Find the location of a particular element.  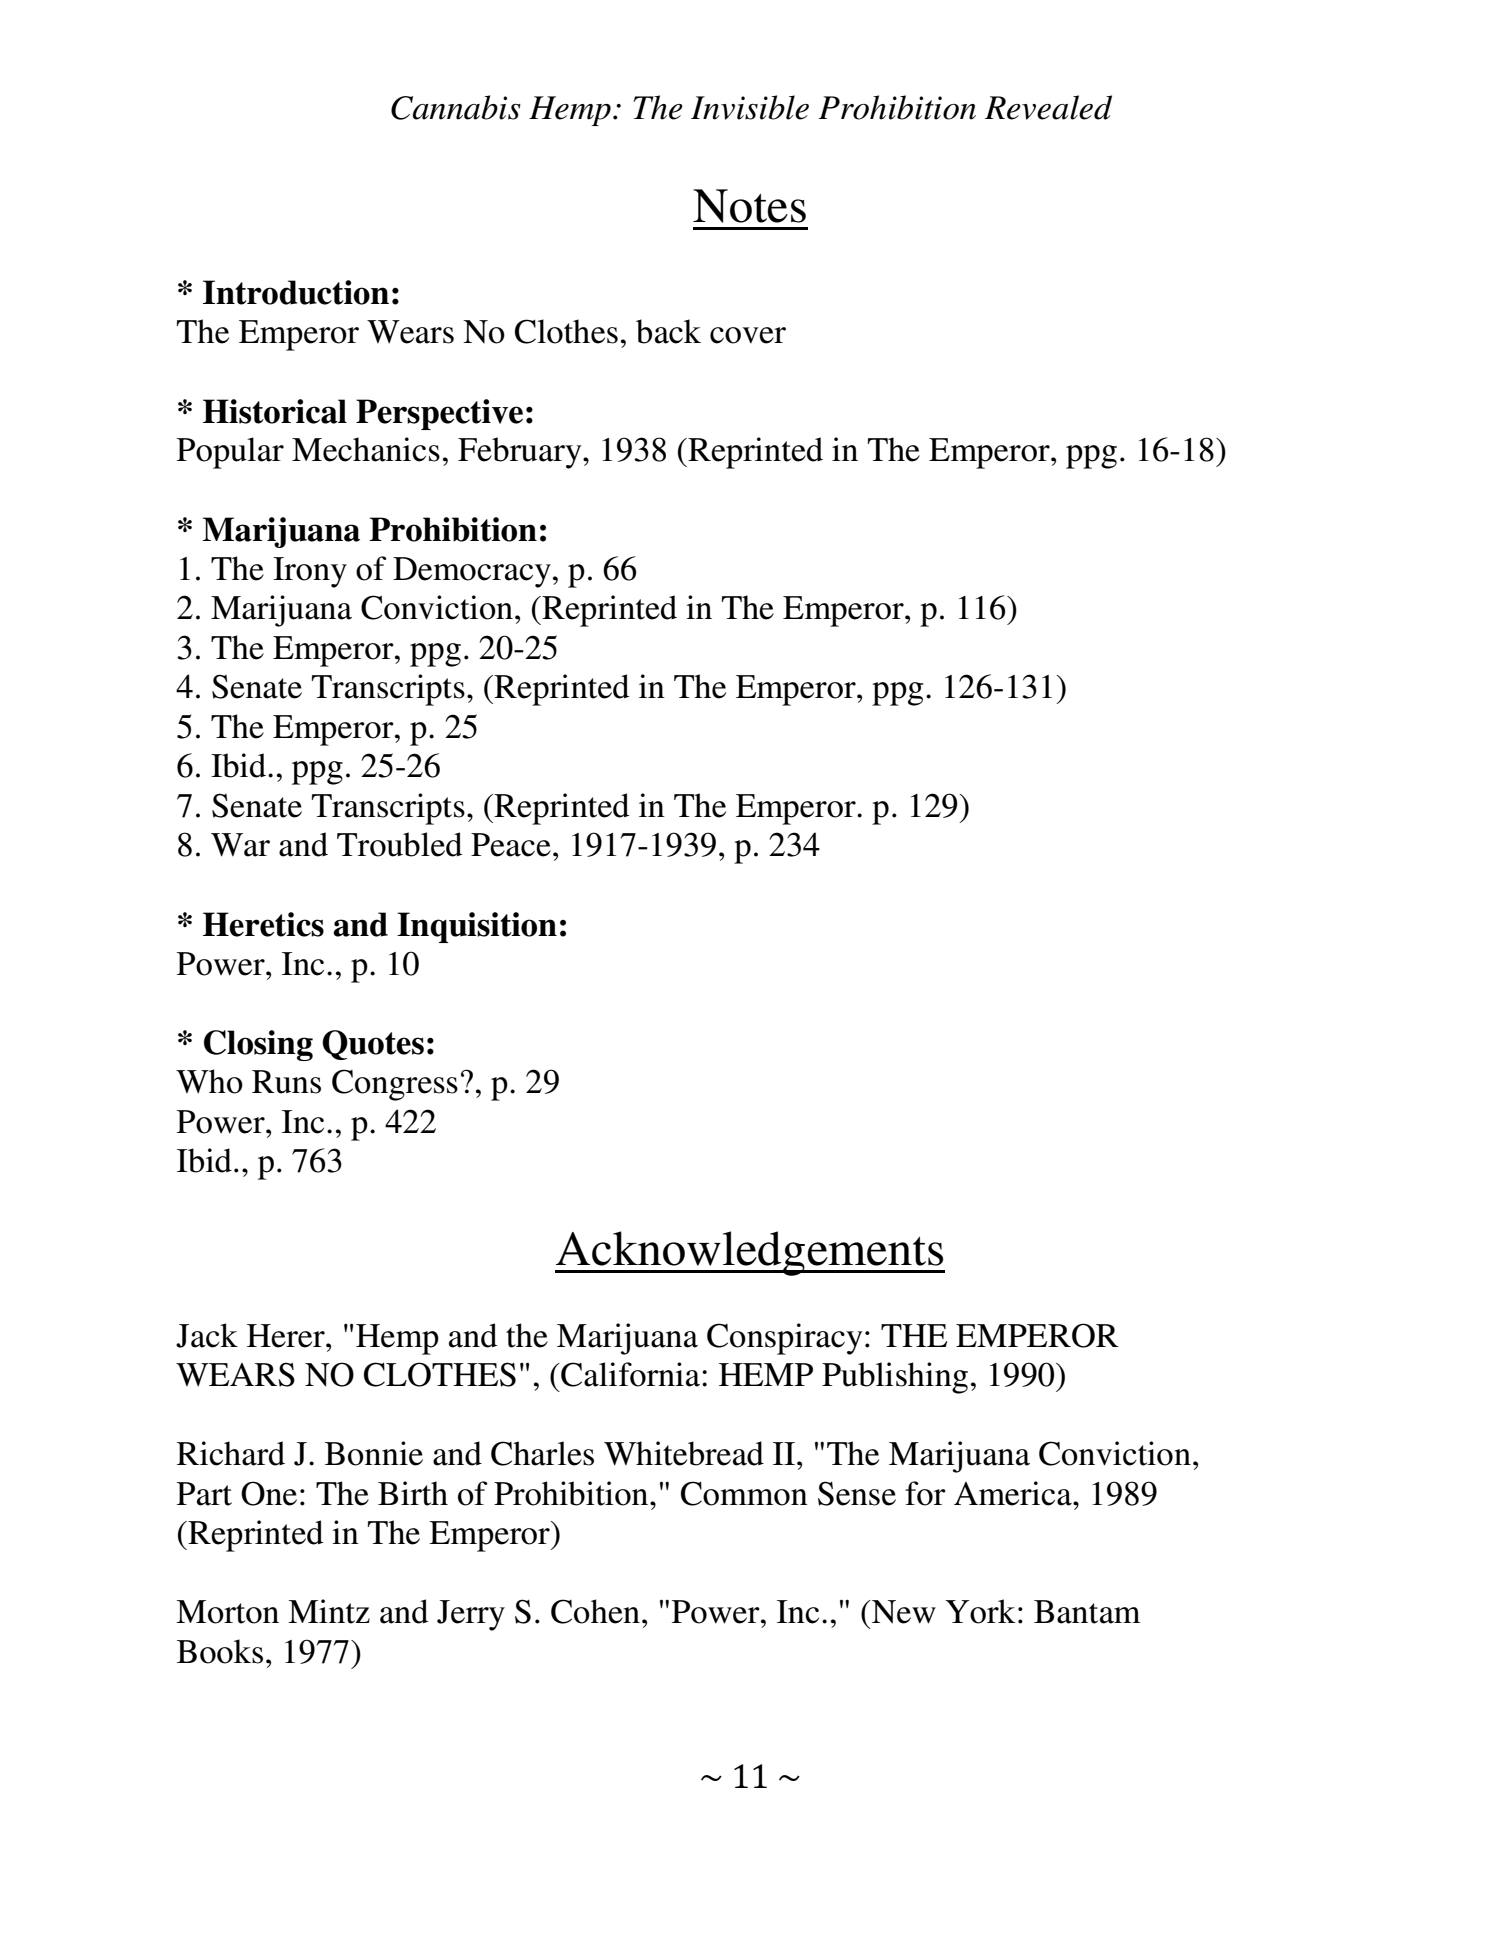

Heretics is located at coordinates (263, 924).
